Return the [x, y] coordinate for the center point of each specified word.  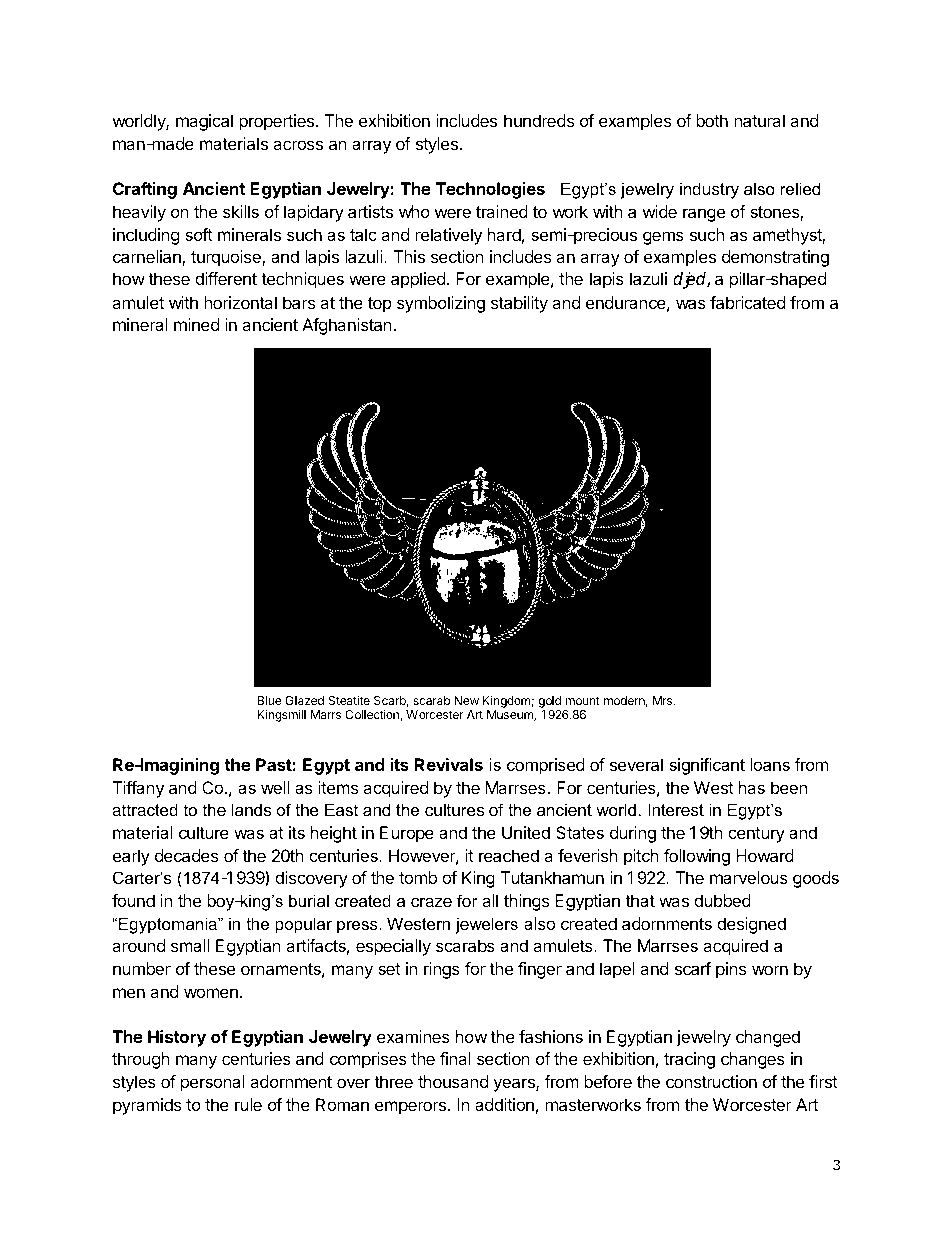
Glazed [304, 700]
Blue [270, 700]
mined [196, 324]
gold [549, 703]
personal [213, 1083]
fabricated [747, 302]
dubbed [722, 900]
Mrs [664, 700]
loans [770, 764]
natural [759, 120]
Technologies [490, 190]
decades [186, 855]
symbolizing [441, 304]
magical [204, 122]
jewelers [486, 925]
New [466, 700]
